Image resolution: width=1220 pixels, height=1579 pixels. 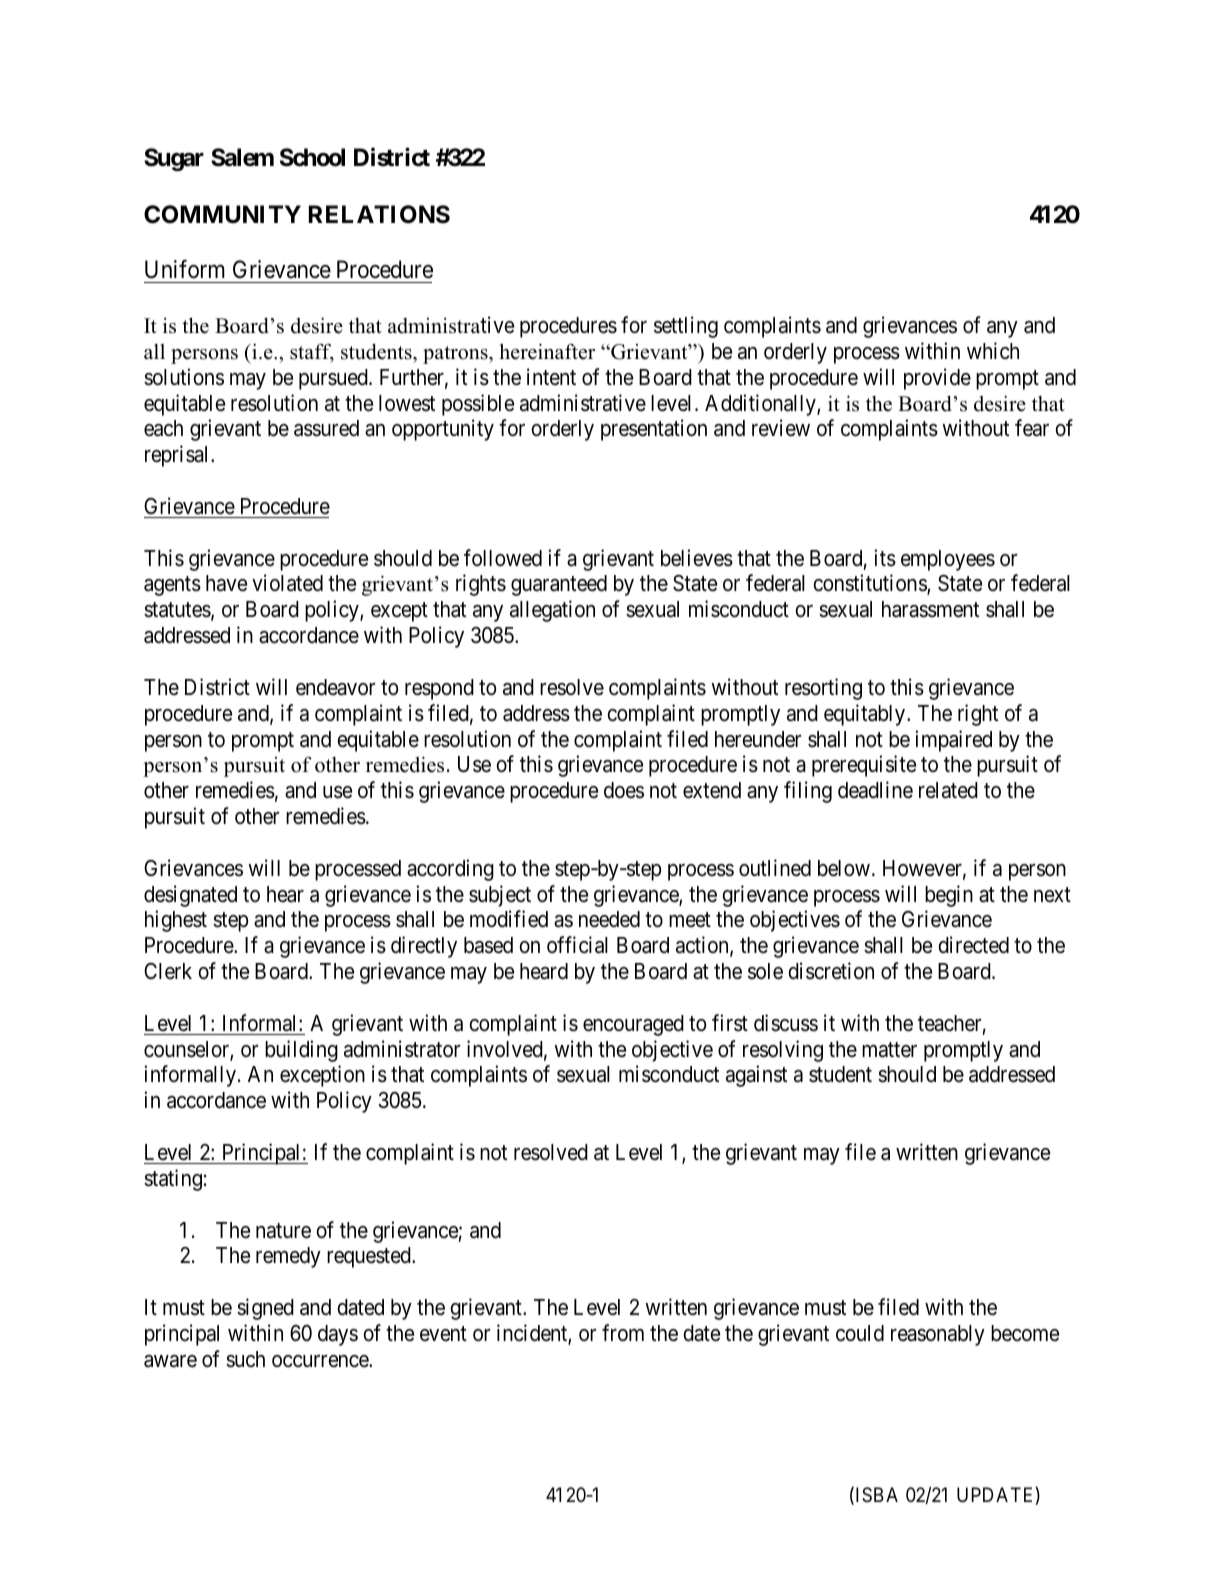 I want to click on signed, so click(x=265, y=1309).
